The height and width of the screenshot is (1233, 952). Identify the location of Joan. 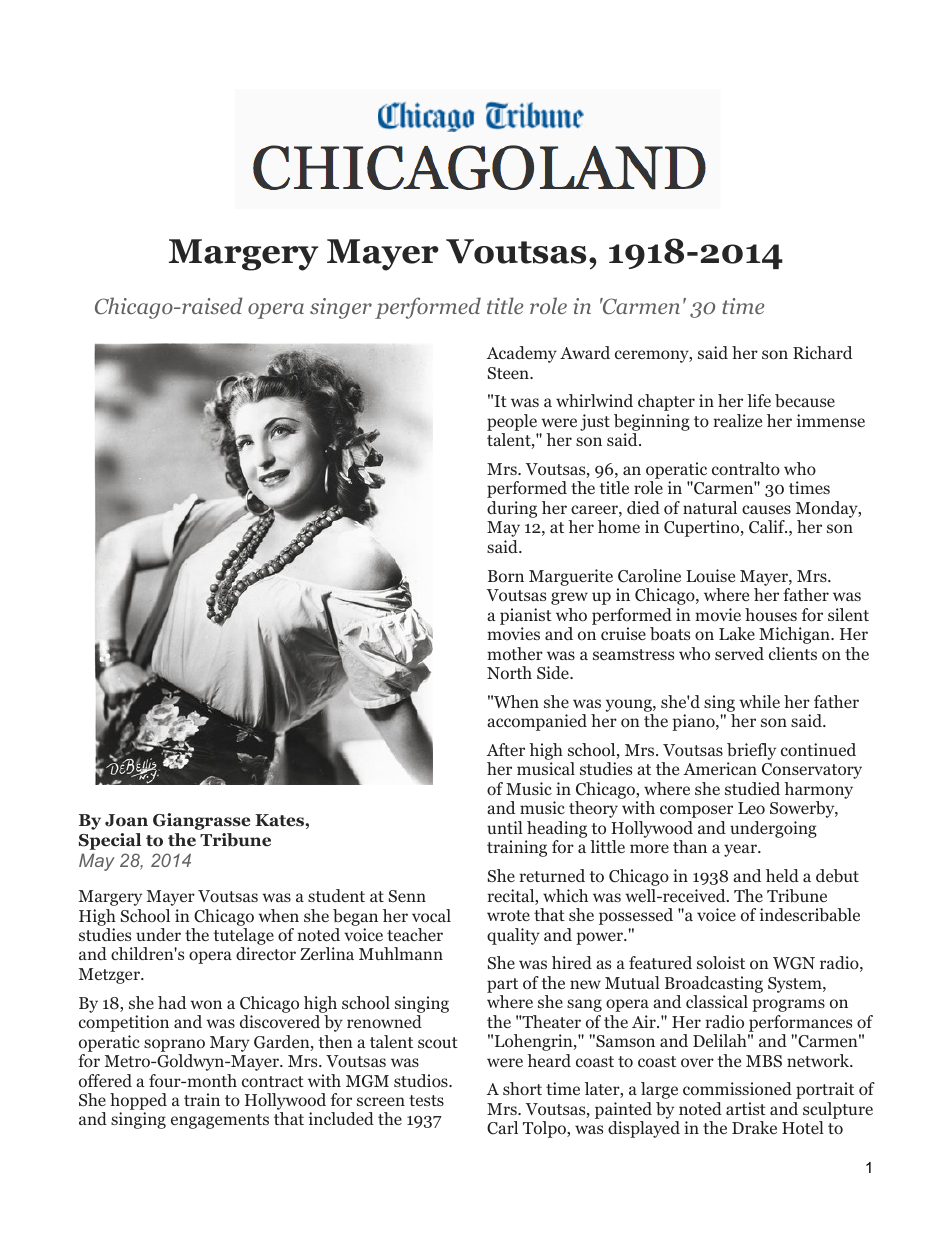
(126, 820).
